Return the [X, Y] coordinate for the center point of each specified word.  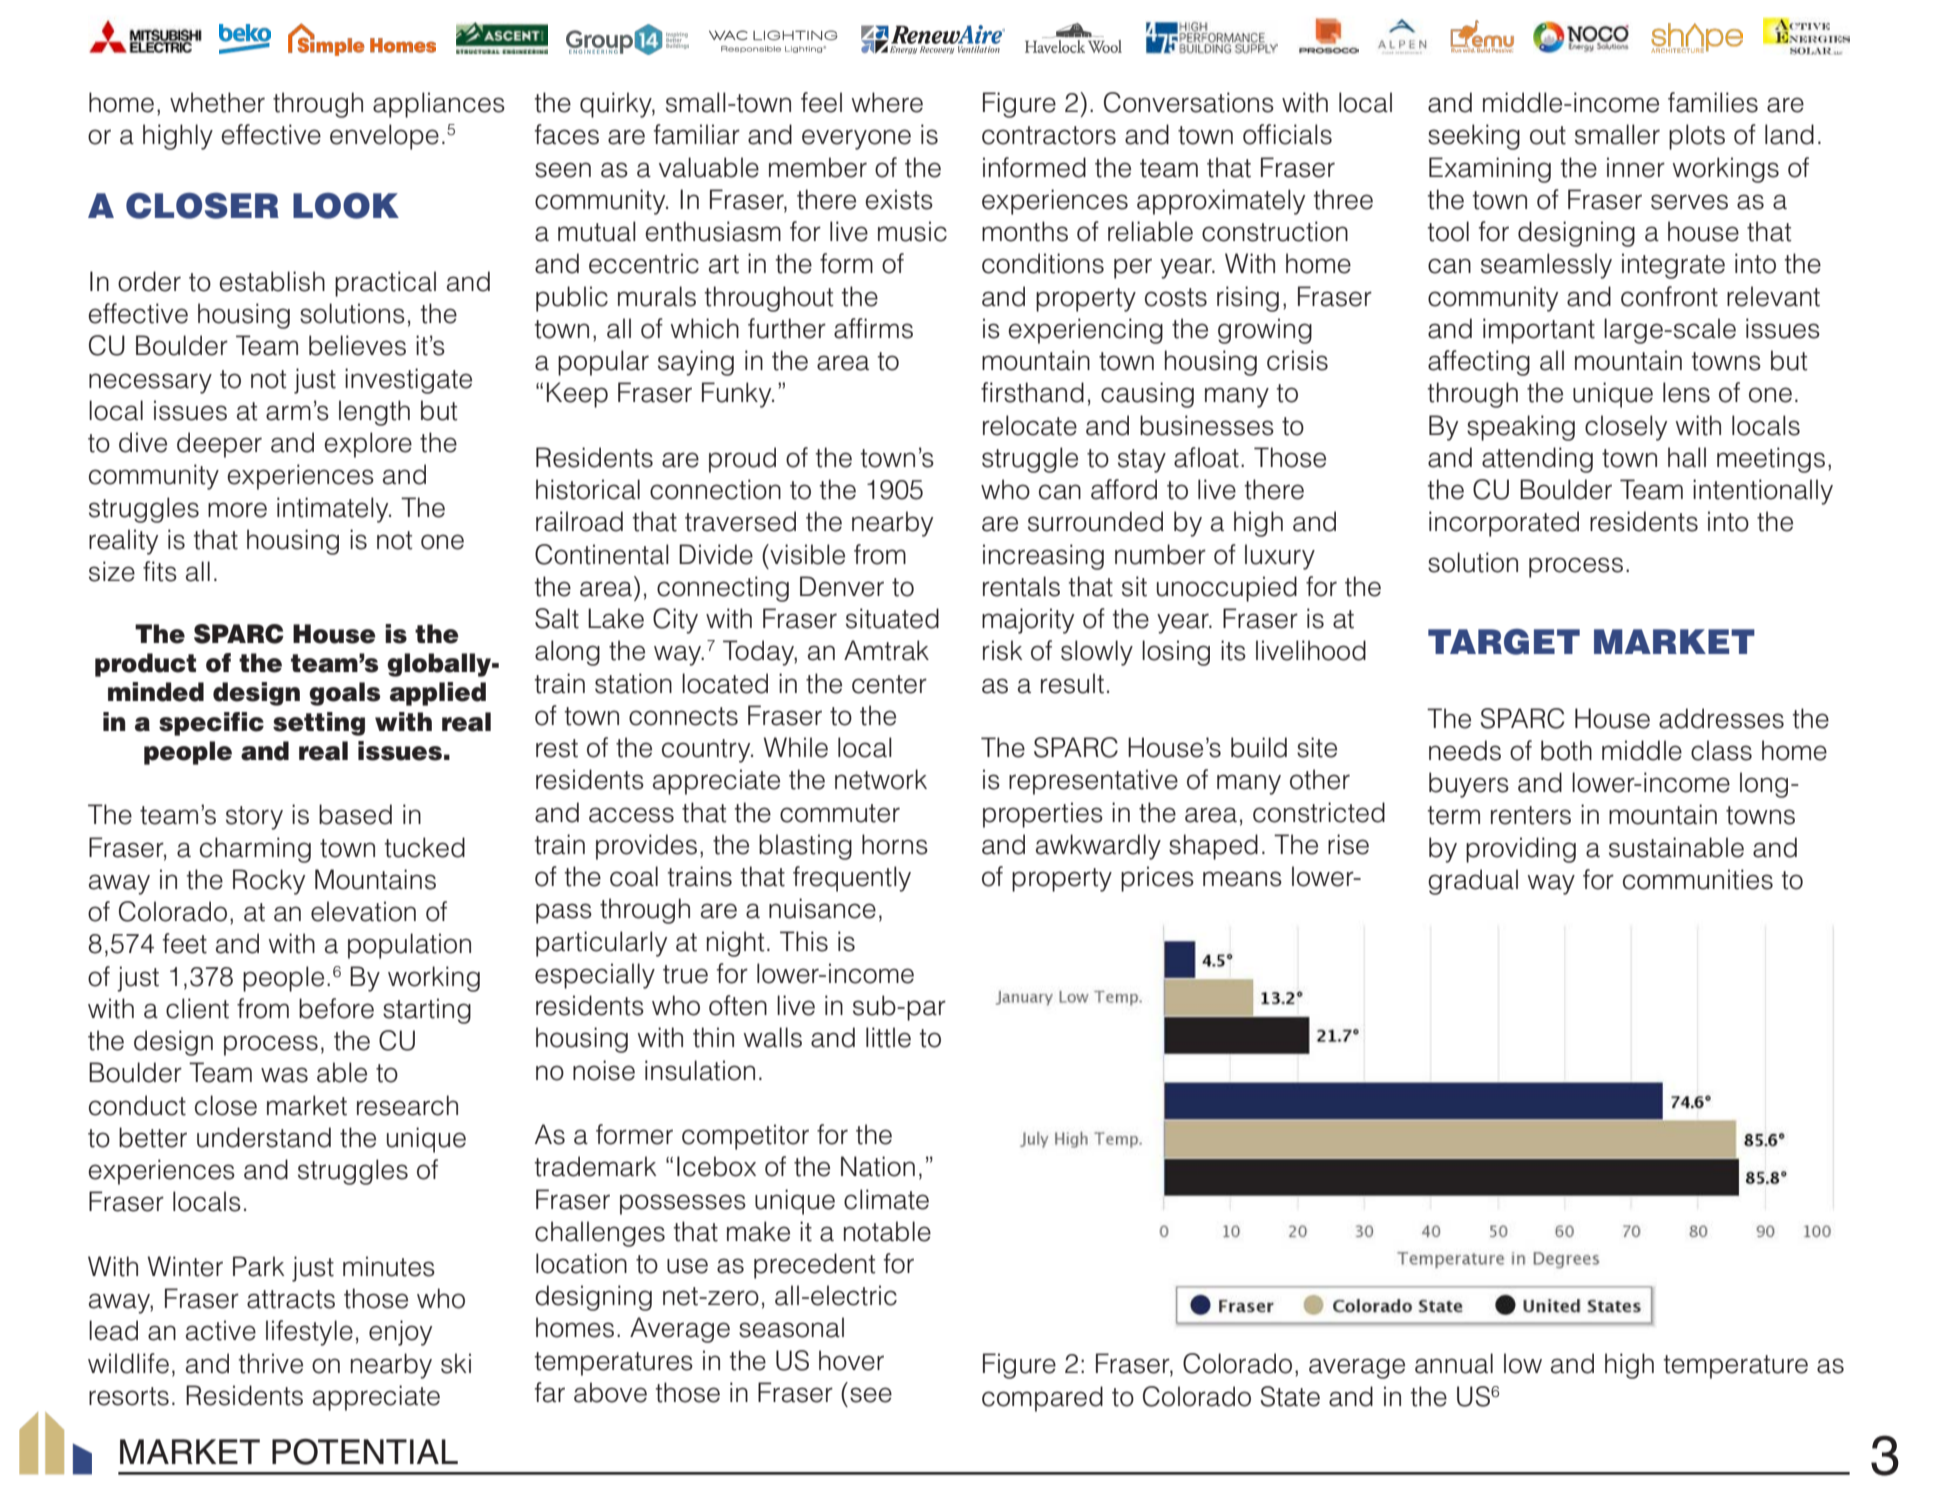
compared [1042, 1399]
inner [1636, 167]
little [888, 1037]
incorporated [1504, 524]
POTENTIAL [365, 1452]
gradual [1473, 882]
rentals [1021, 586]
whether [217, 102]
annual [1454, 1363]
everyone [856, 139]
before [336, 1008]
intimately [334, 510]
